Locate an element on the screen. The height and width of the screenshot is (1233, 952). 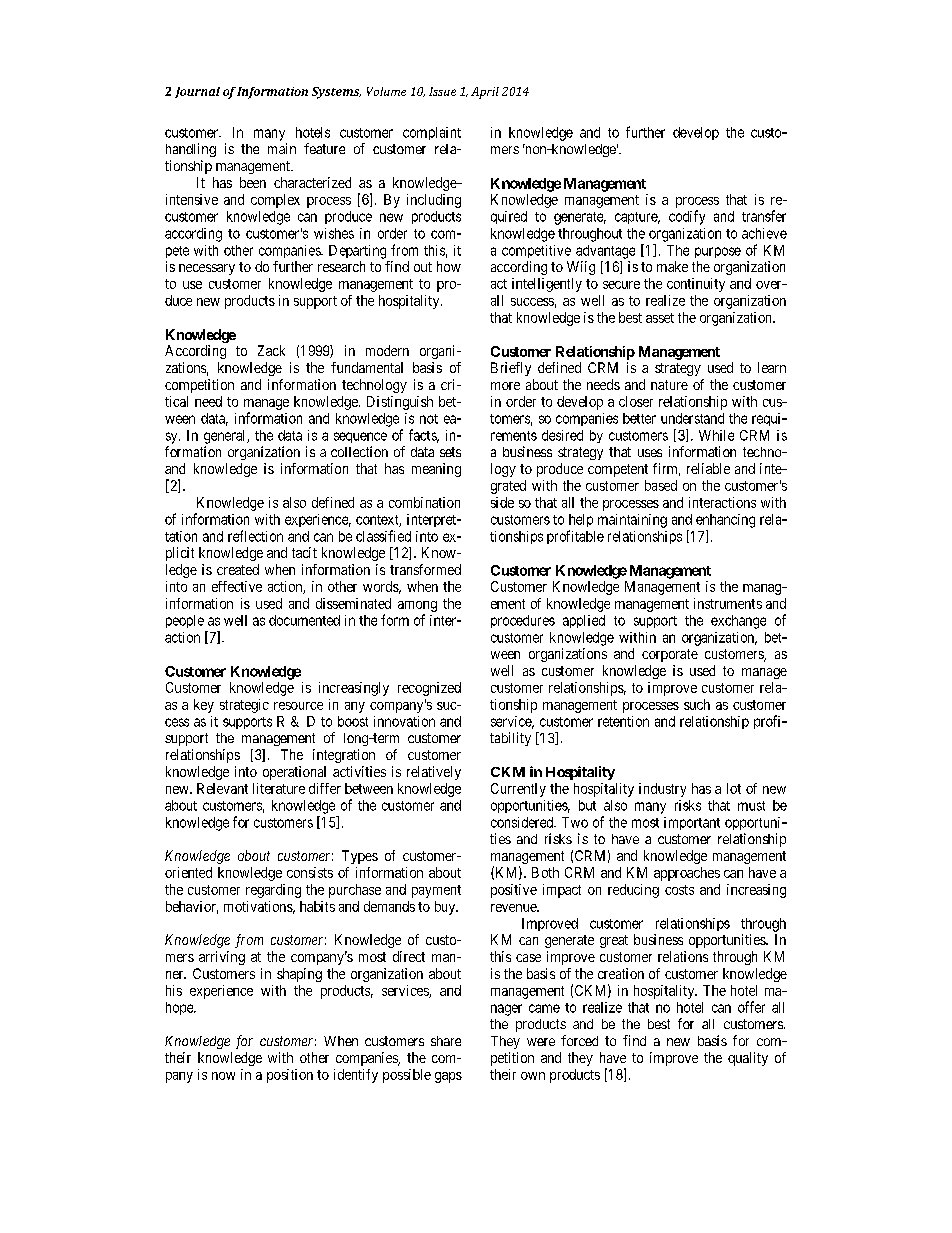
quality is located at coordinates (748, 1059).
